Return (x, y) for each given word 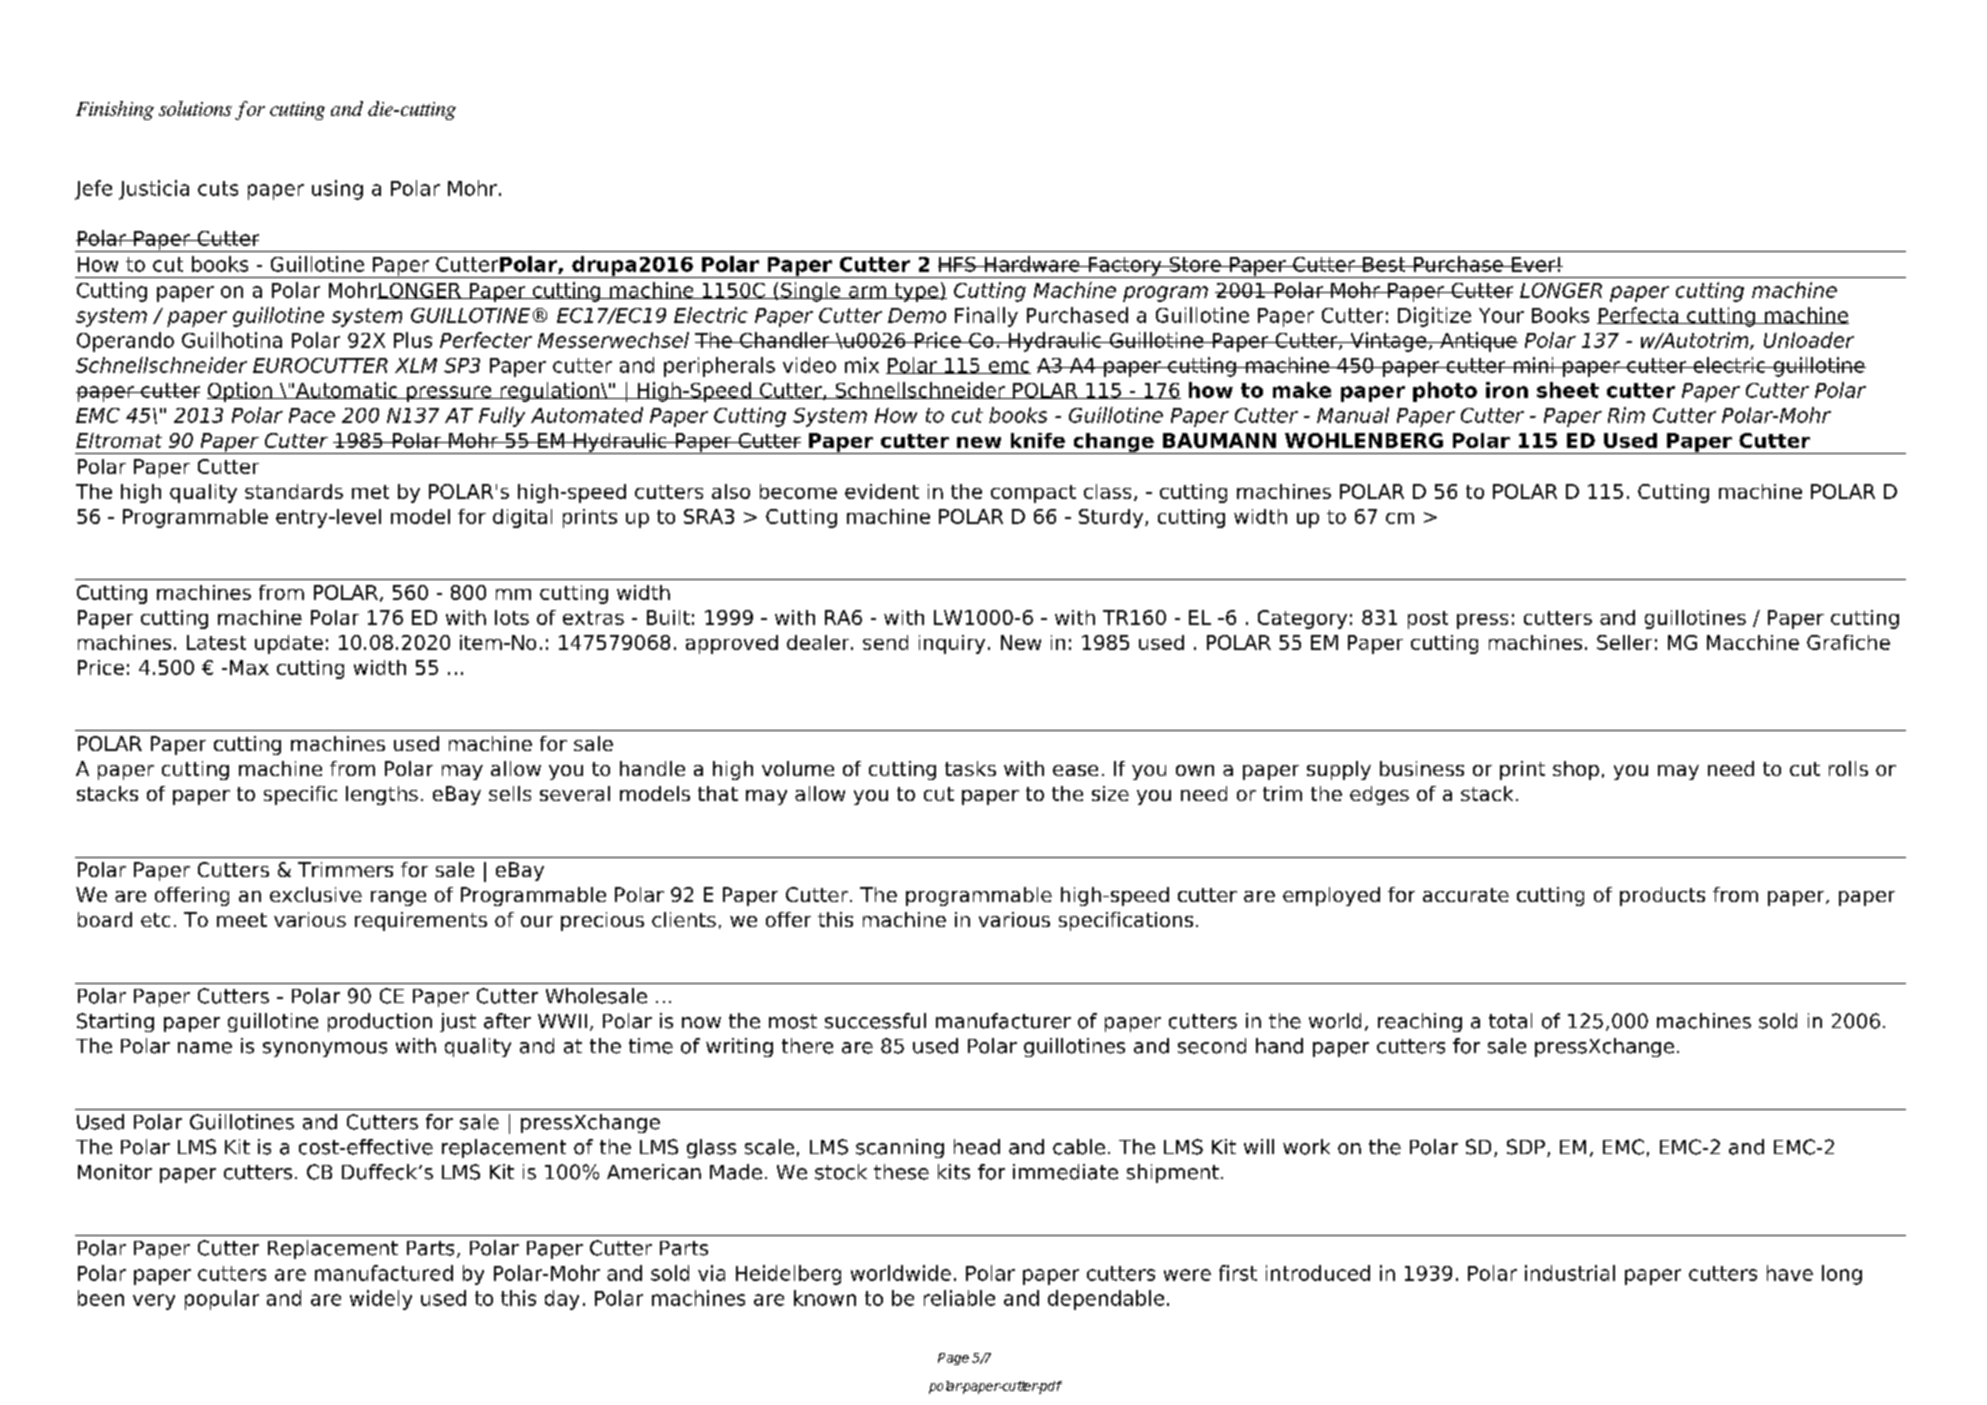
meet (242, 920)
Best (1384, 264)
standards (294, 491)
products (1662, 896)
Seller (1624, 642)
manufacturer (1003, 1021)
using (337, 190)
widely (381, 1300)
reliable (959, 1298)
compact (1033, 494)
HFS (958, 264)
